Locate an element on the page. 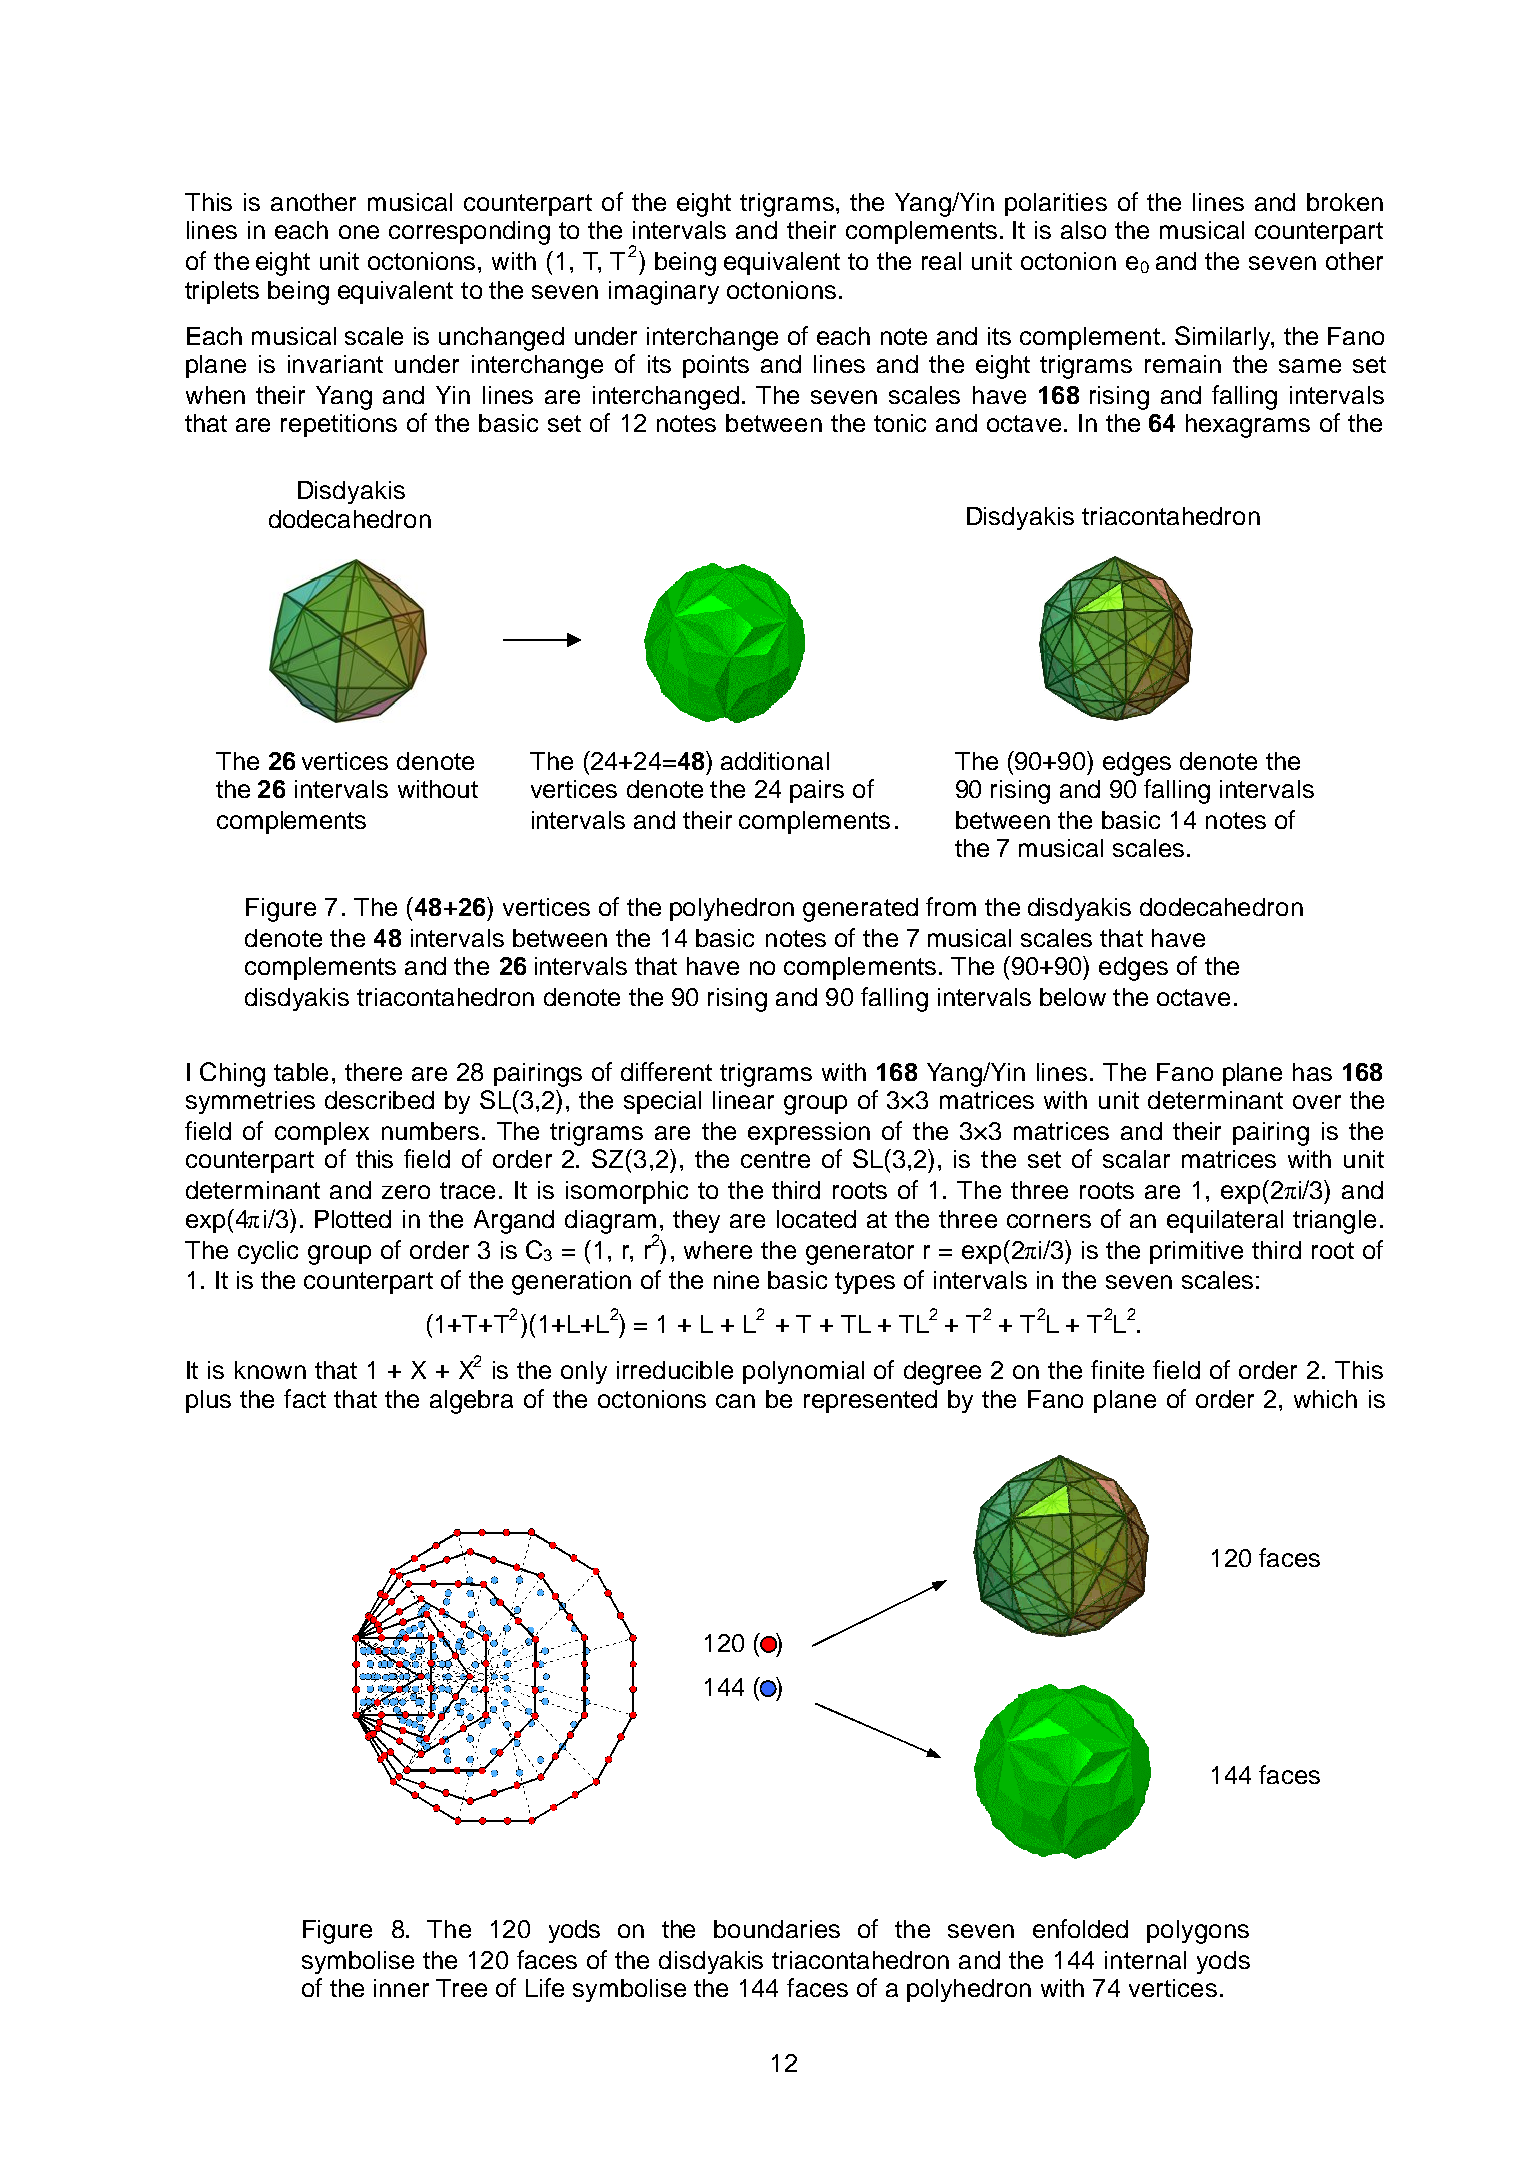 The image size is (1531, 2167). there is located at coordinates (373, 1072).
